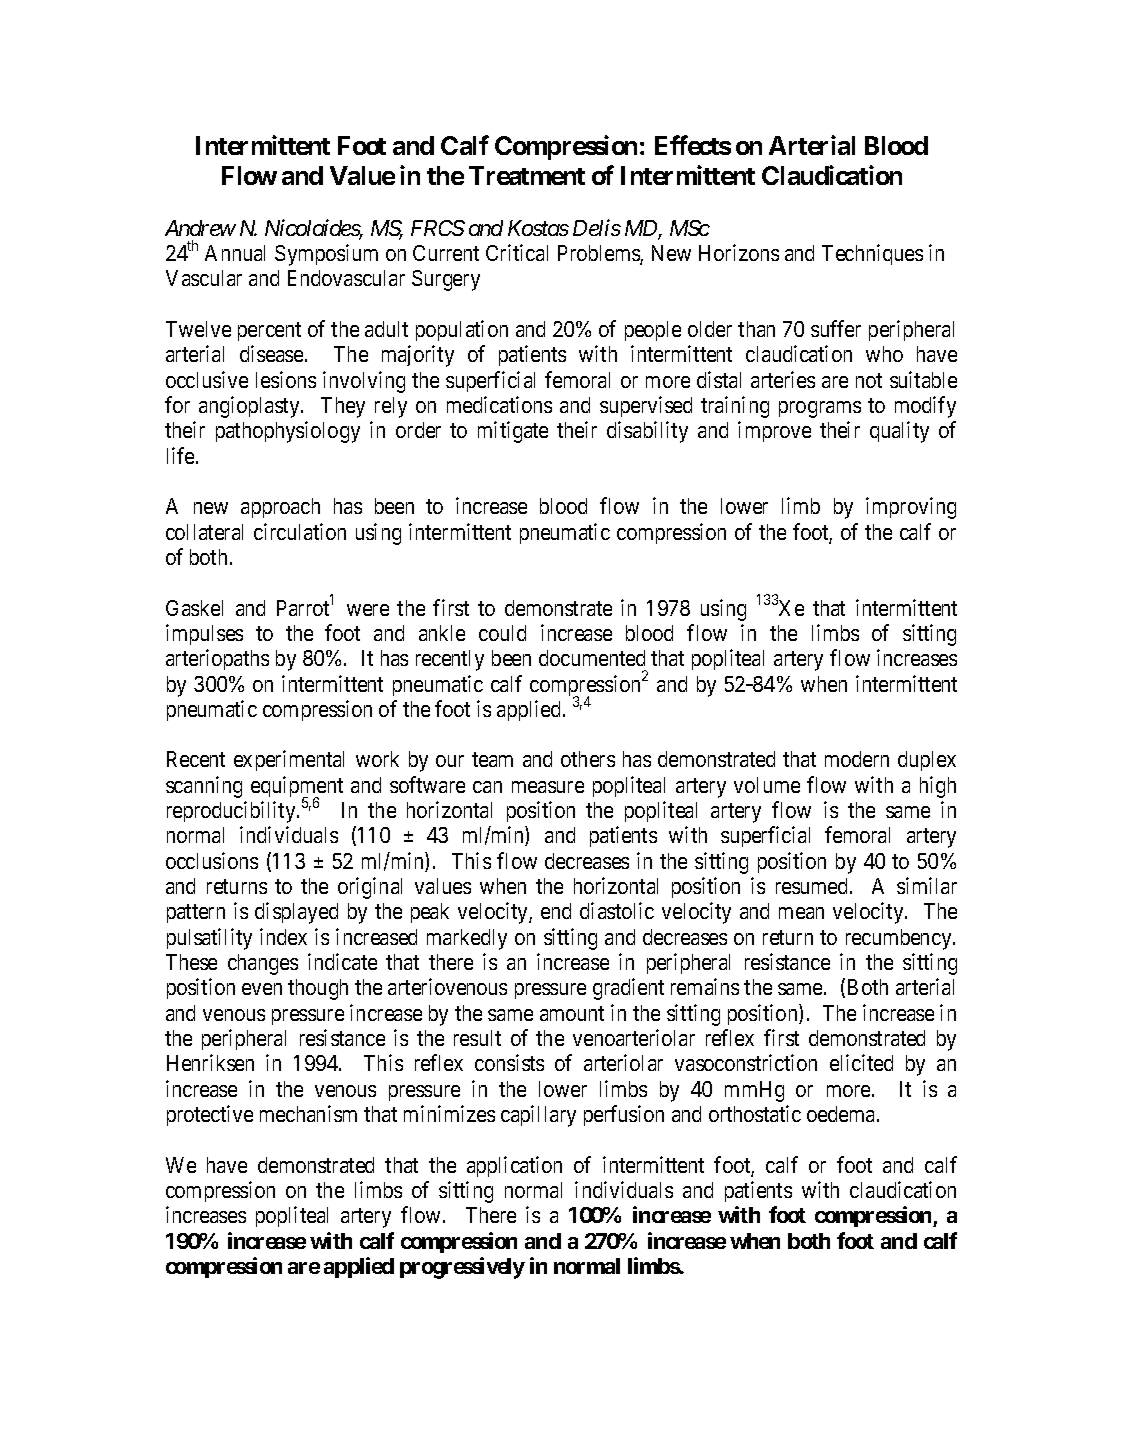 The image size is (1123, 1453). What do you see at coordinates (872, 254) in the screenshot?
I see `Techniques` at bounding box center [872, 254].
